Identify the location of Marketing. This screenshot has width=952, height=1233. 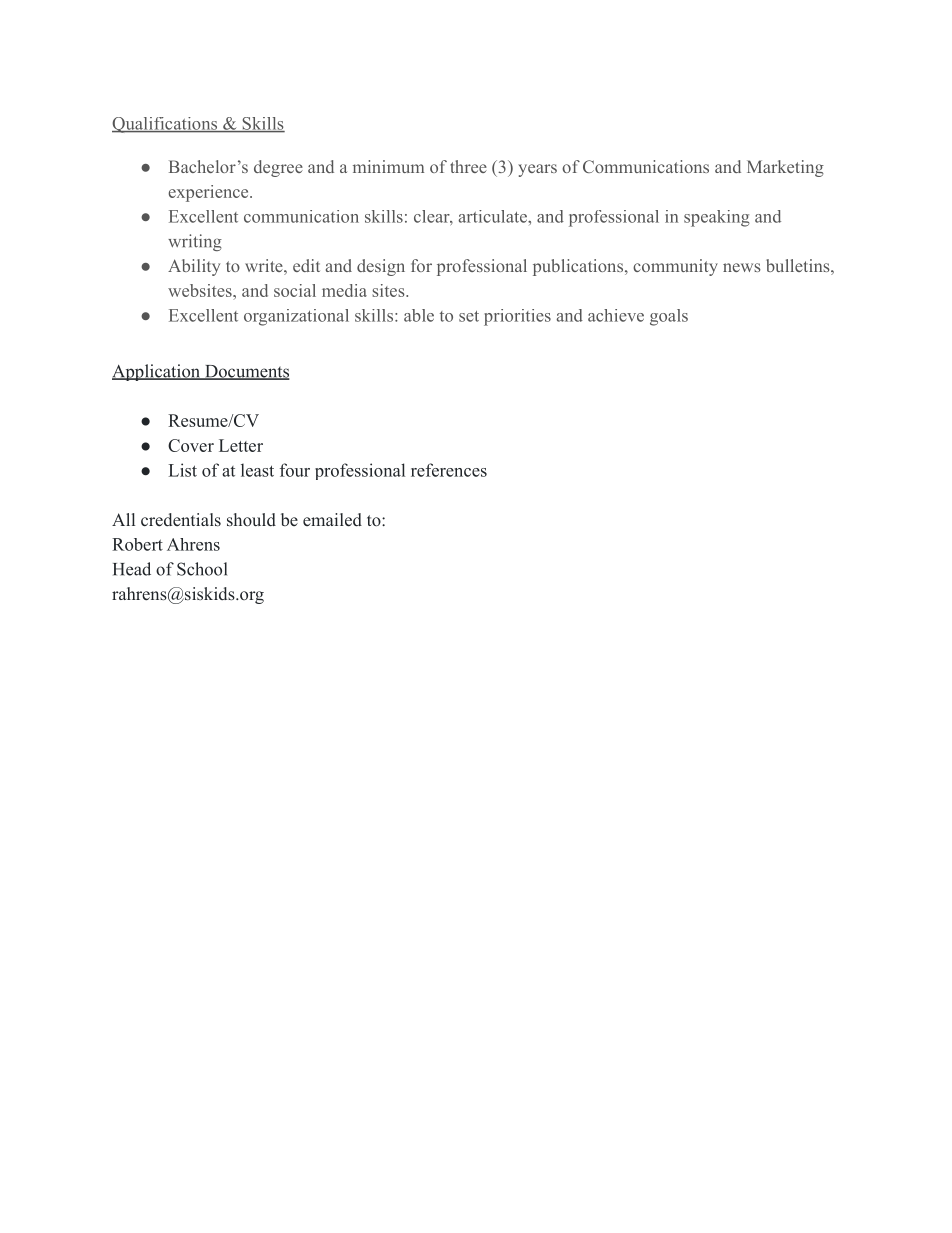
(785, 168).
